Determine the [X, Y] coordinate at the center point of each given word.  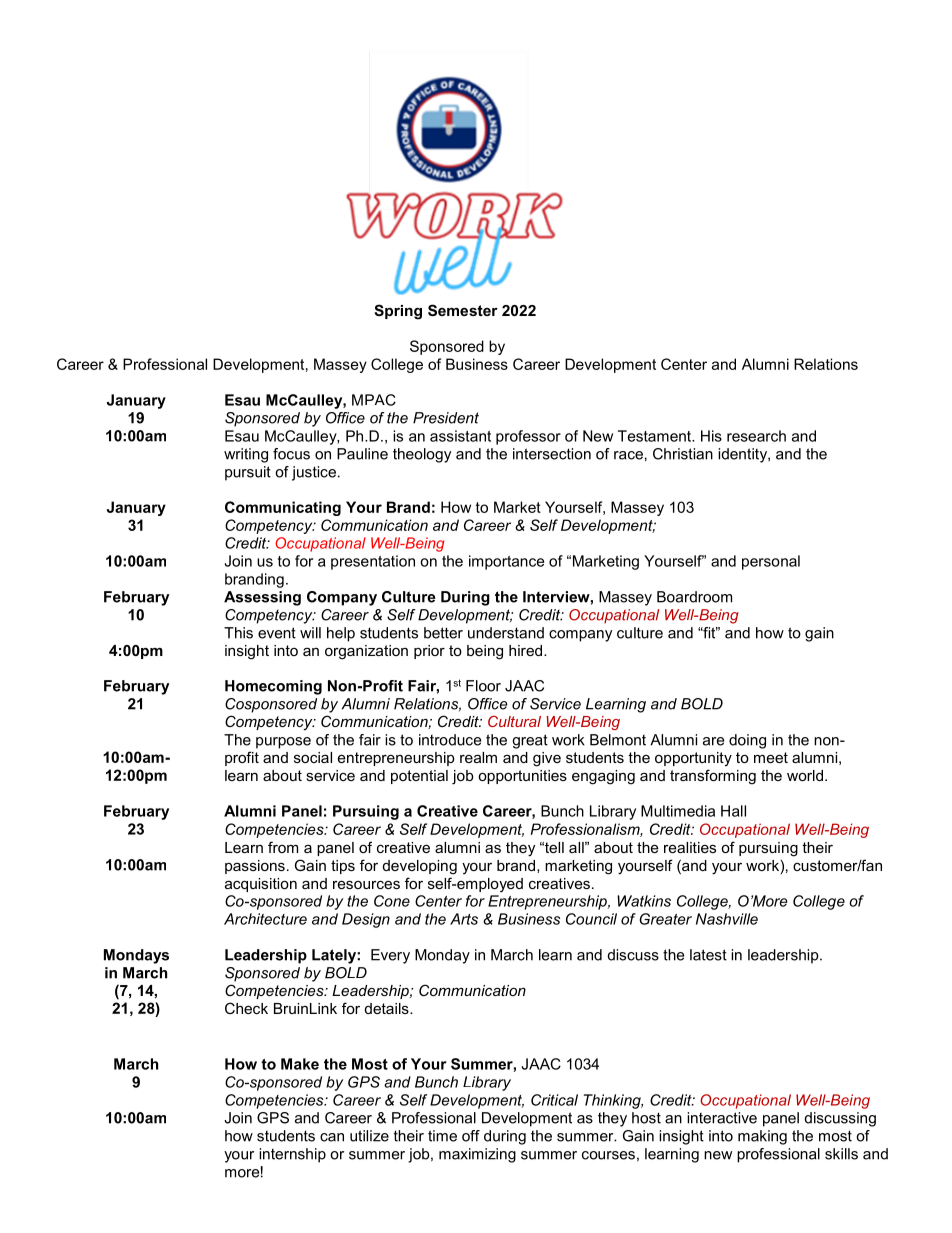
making [762, 1137]
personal [771, 562]
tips [343, 867]
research [756, 436]
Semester [463, 310]
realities [690, 847]
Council [591, 919]
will [310, 633]
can [332, 1137]
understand [506, 633]
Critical [554, 1100]
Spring [398, 312]
